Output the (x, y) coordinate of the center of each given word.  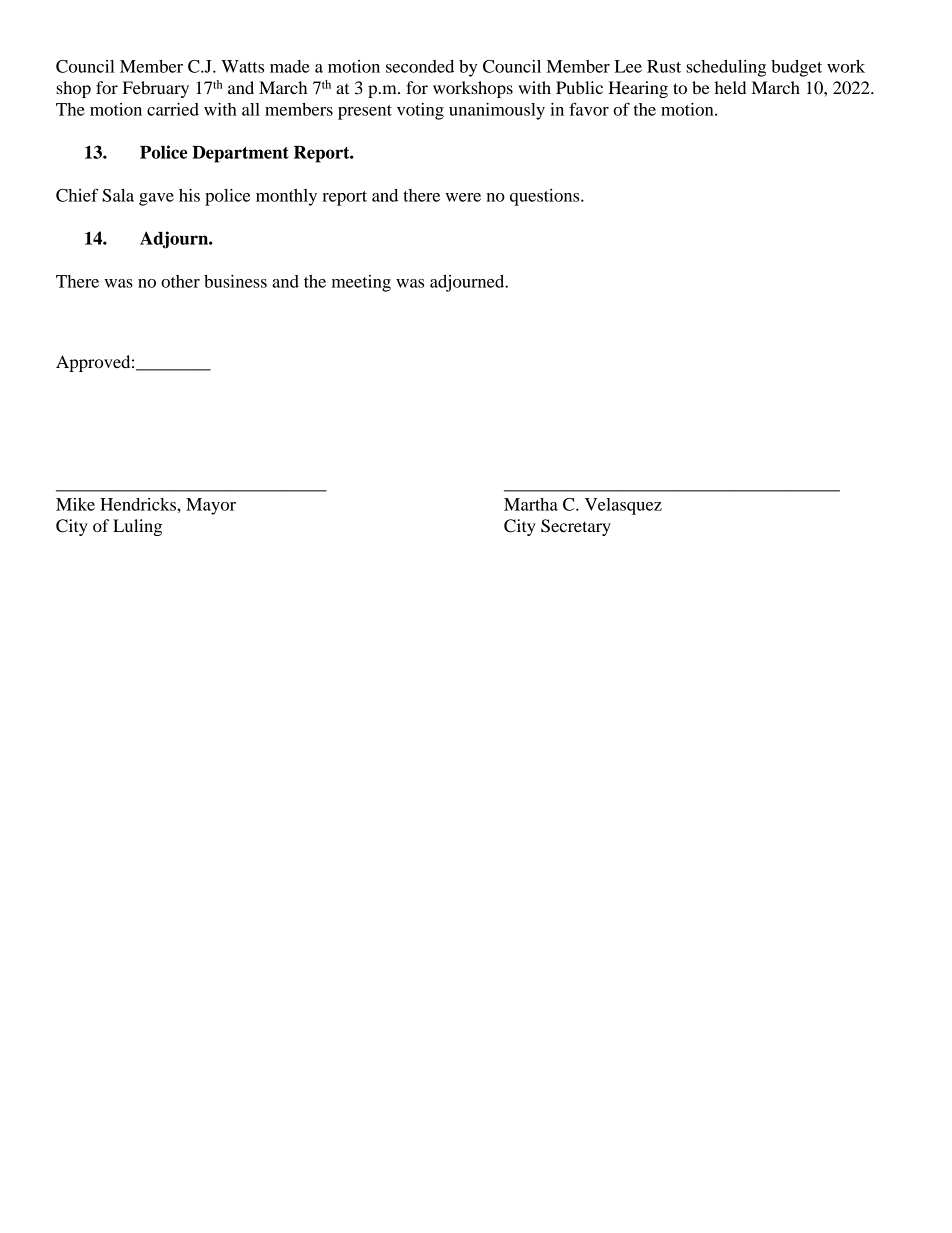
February (156, 89)
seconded (420, 66)
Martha (531, 504)
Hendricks (139, 504)
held (730, 87)
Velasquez (623, 506)
